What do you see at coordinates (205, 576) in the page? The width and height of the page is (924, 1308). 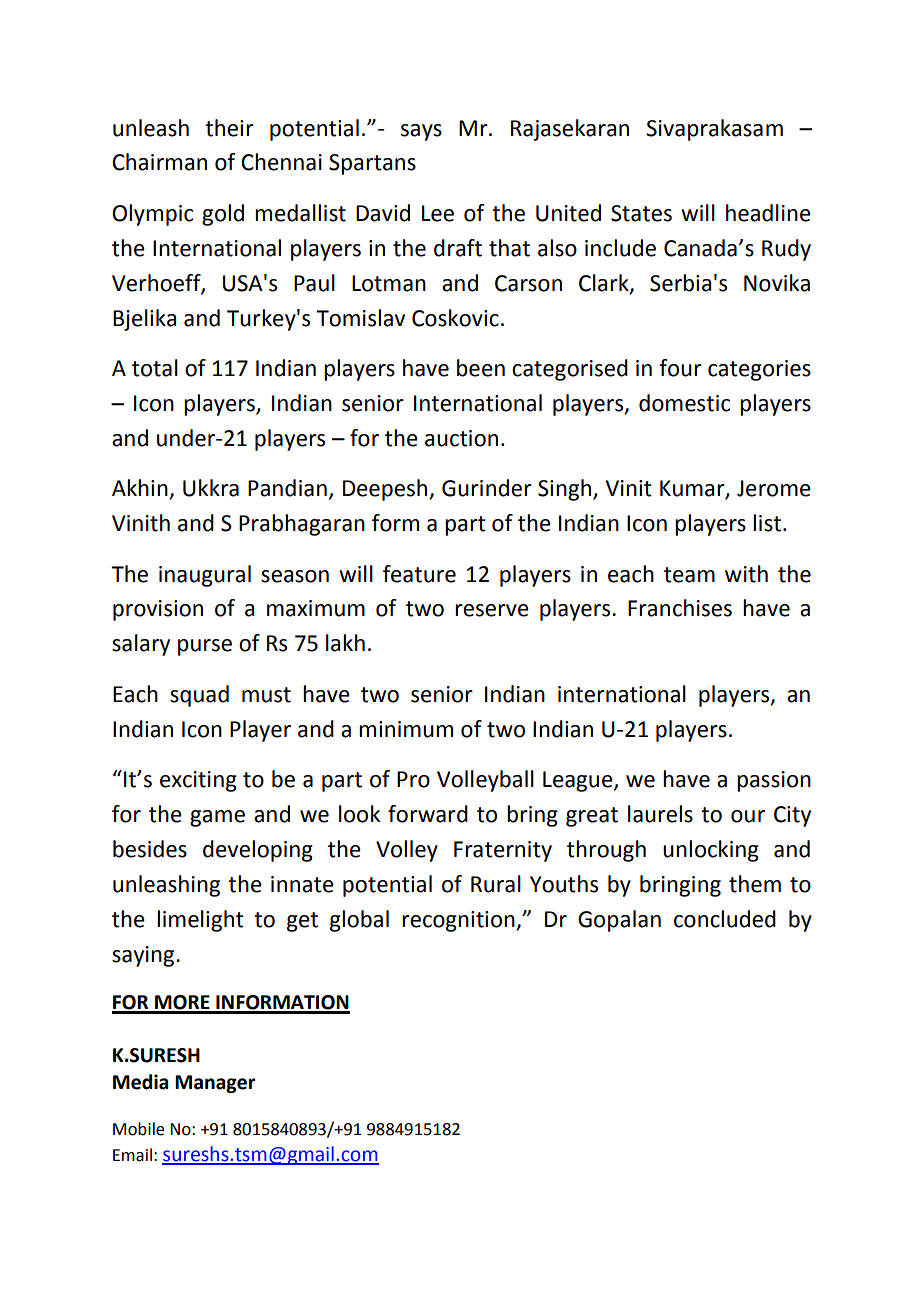 I see `inaugural` at bounding box center [205, 576].
